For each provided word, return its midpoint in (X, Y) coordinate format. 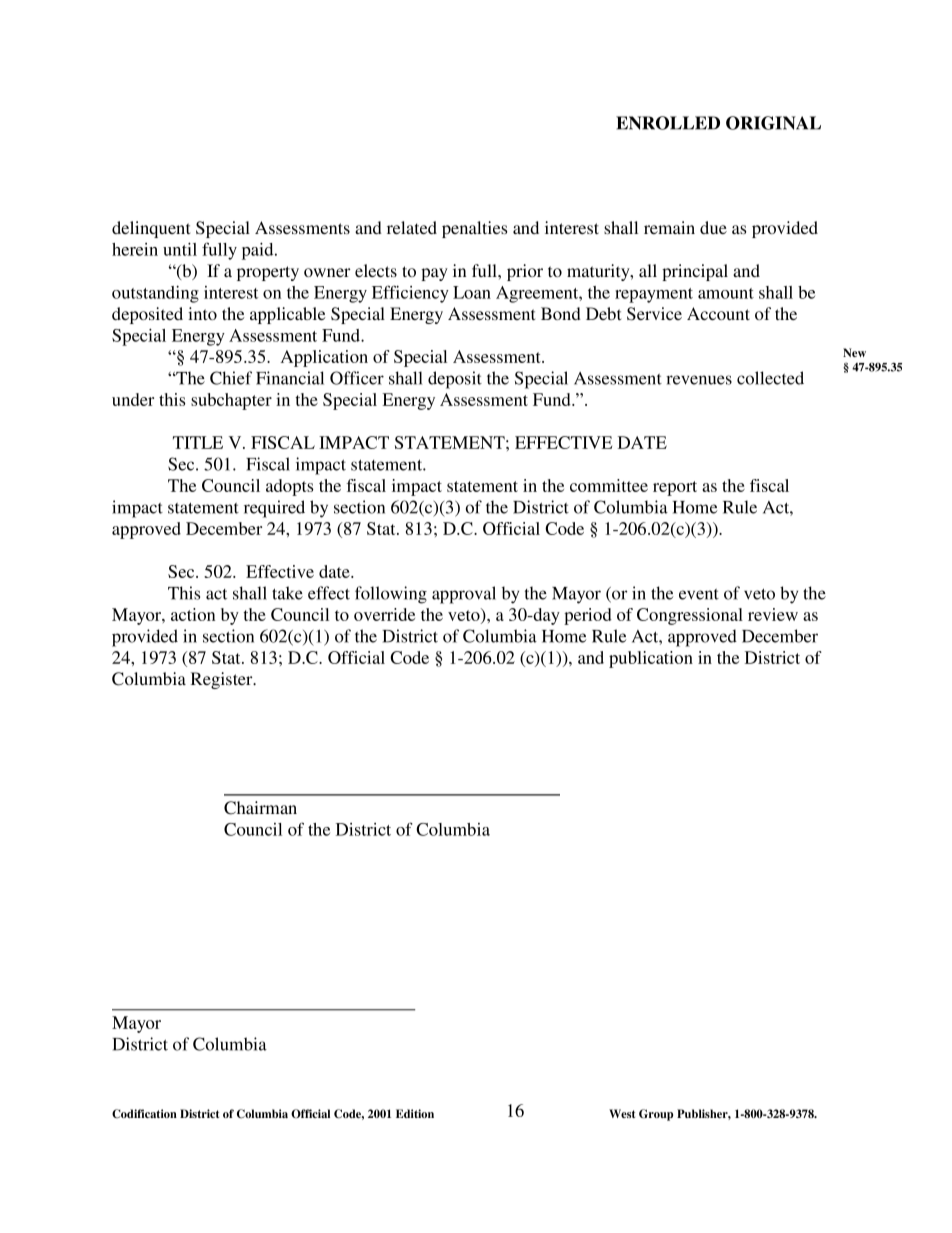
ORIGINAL (773, 123)
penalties (474, 229)
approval (464, 595)
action (193, 614)
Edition (415, 1113)
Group (656, 1115)
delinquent (151, 229)
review (773, 614)
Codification (144, 1114)
